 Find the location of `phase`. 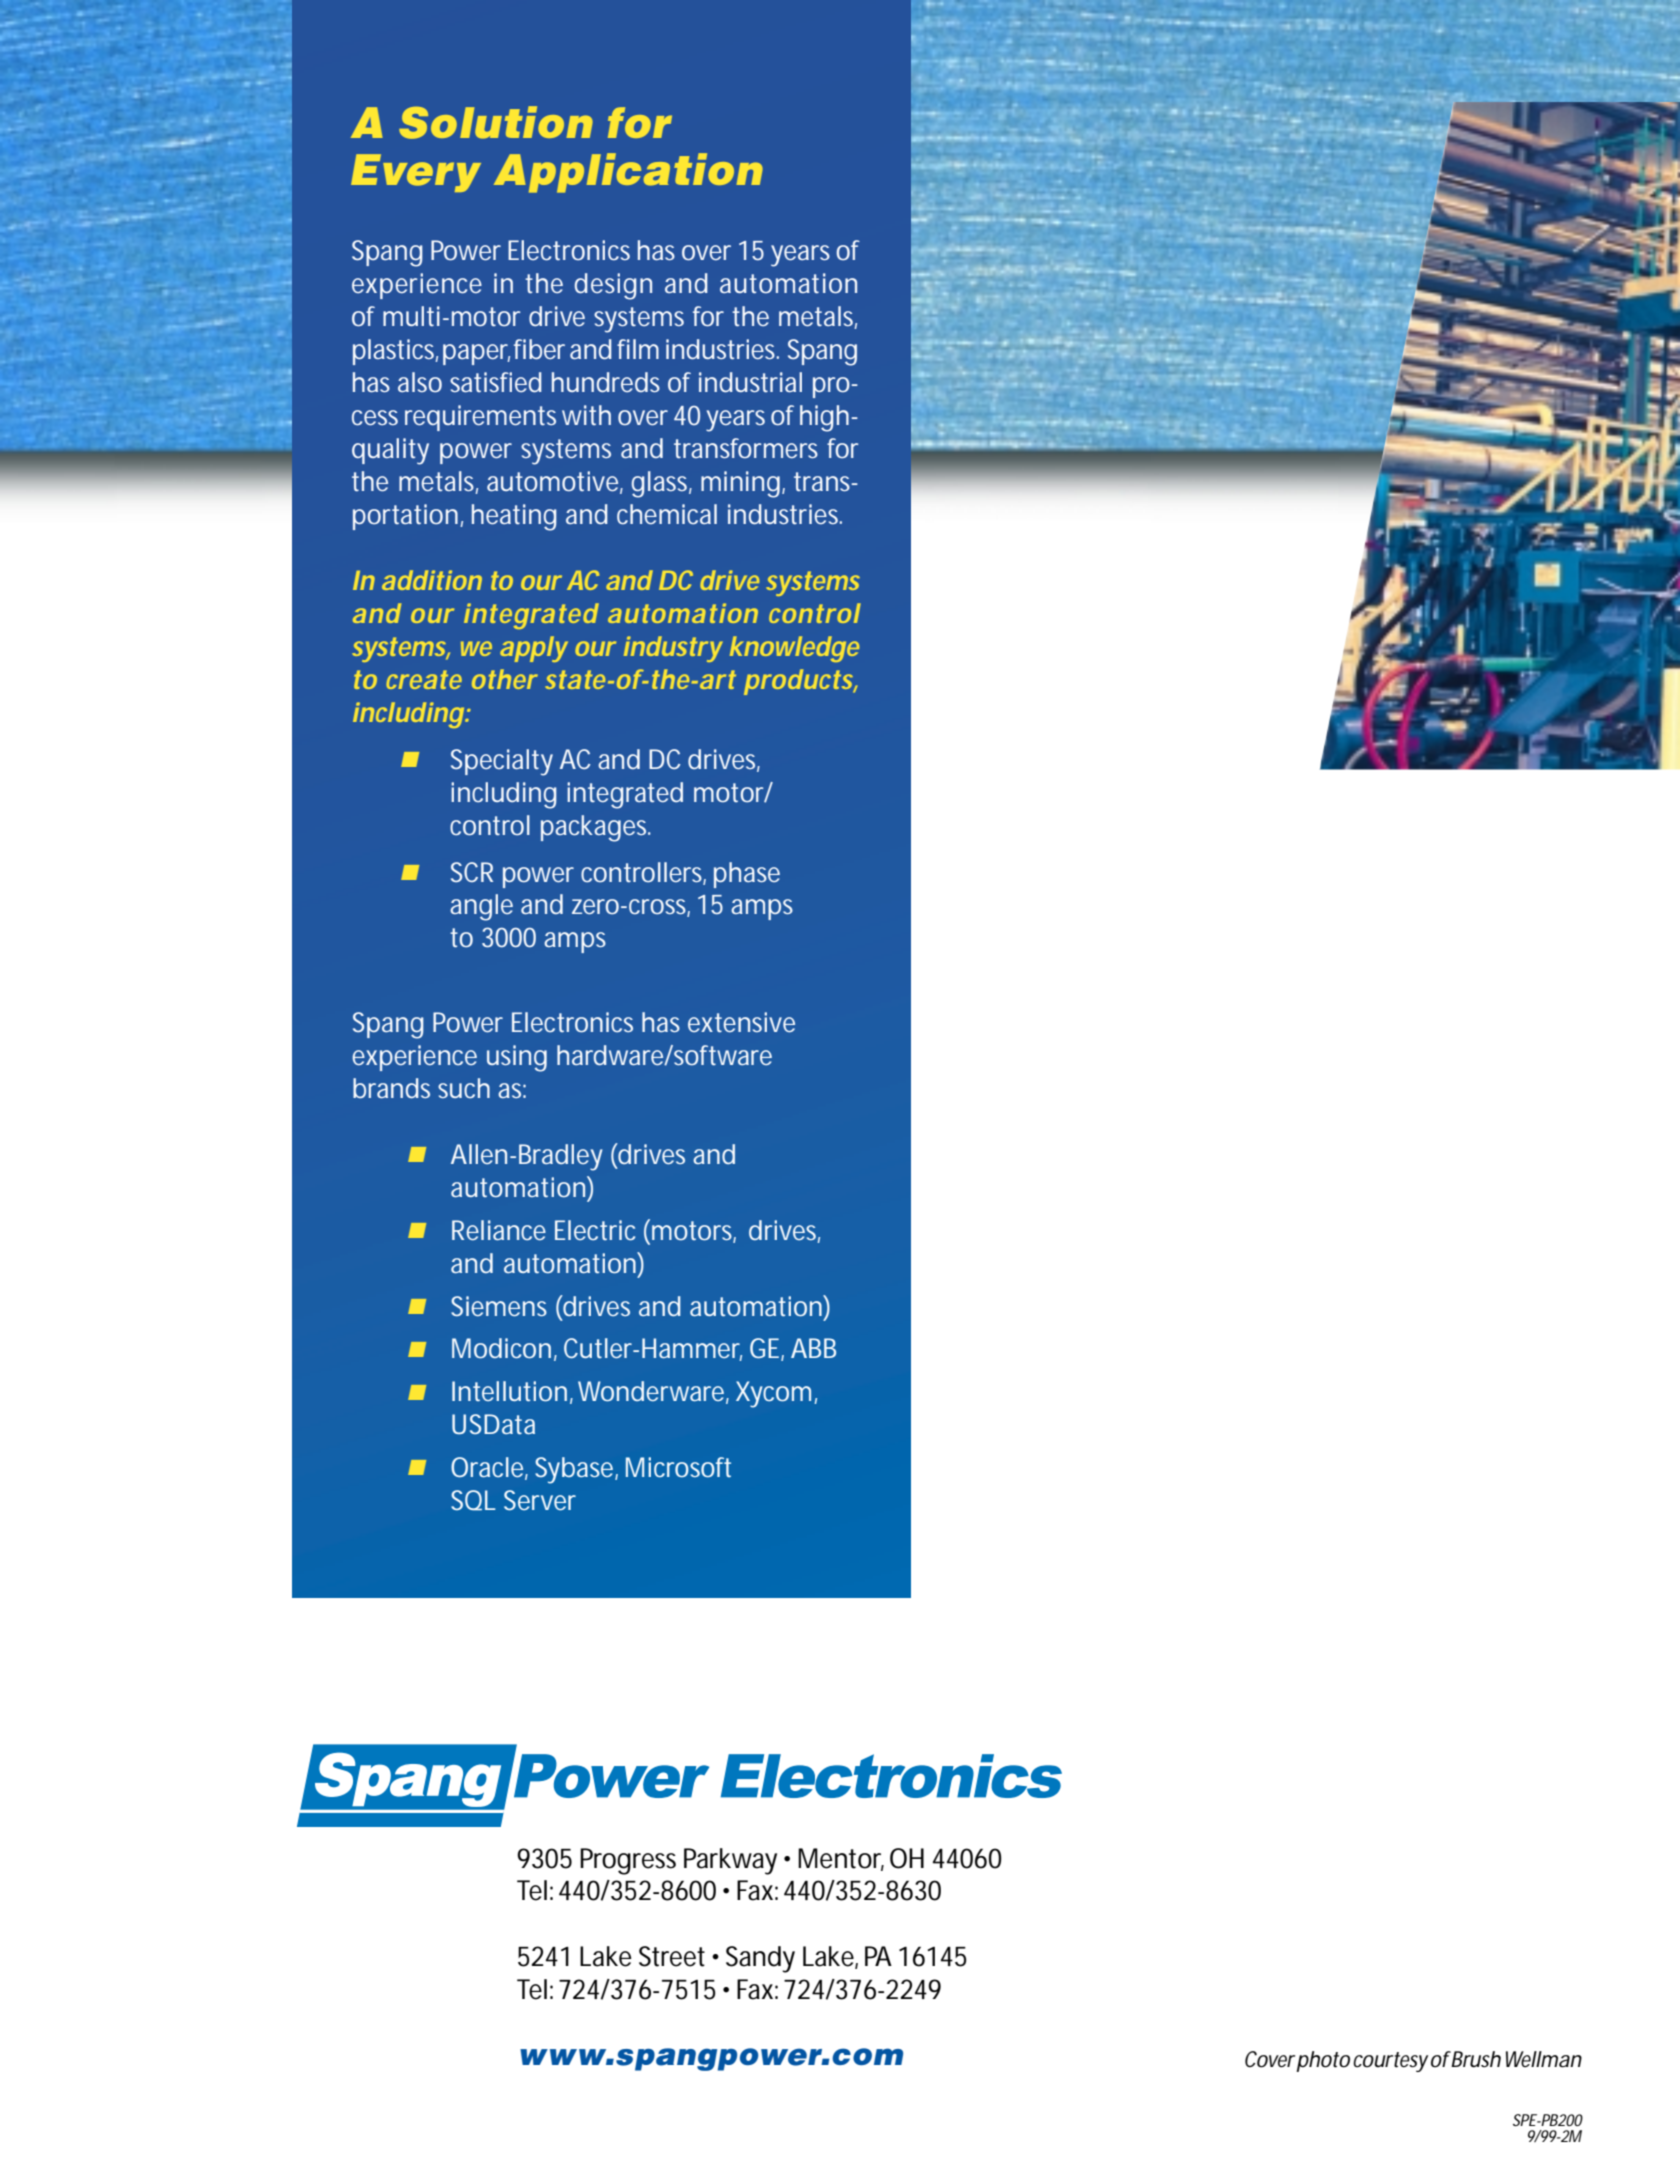

phase is located at coordinates (747, 875).
